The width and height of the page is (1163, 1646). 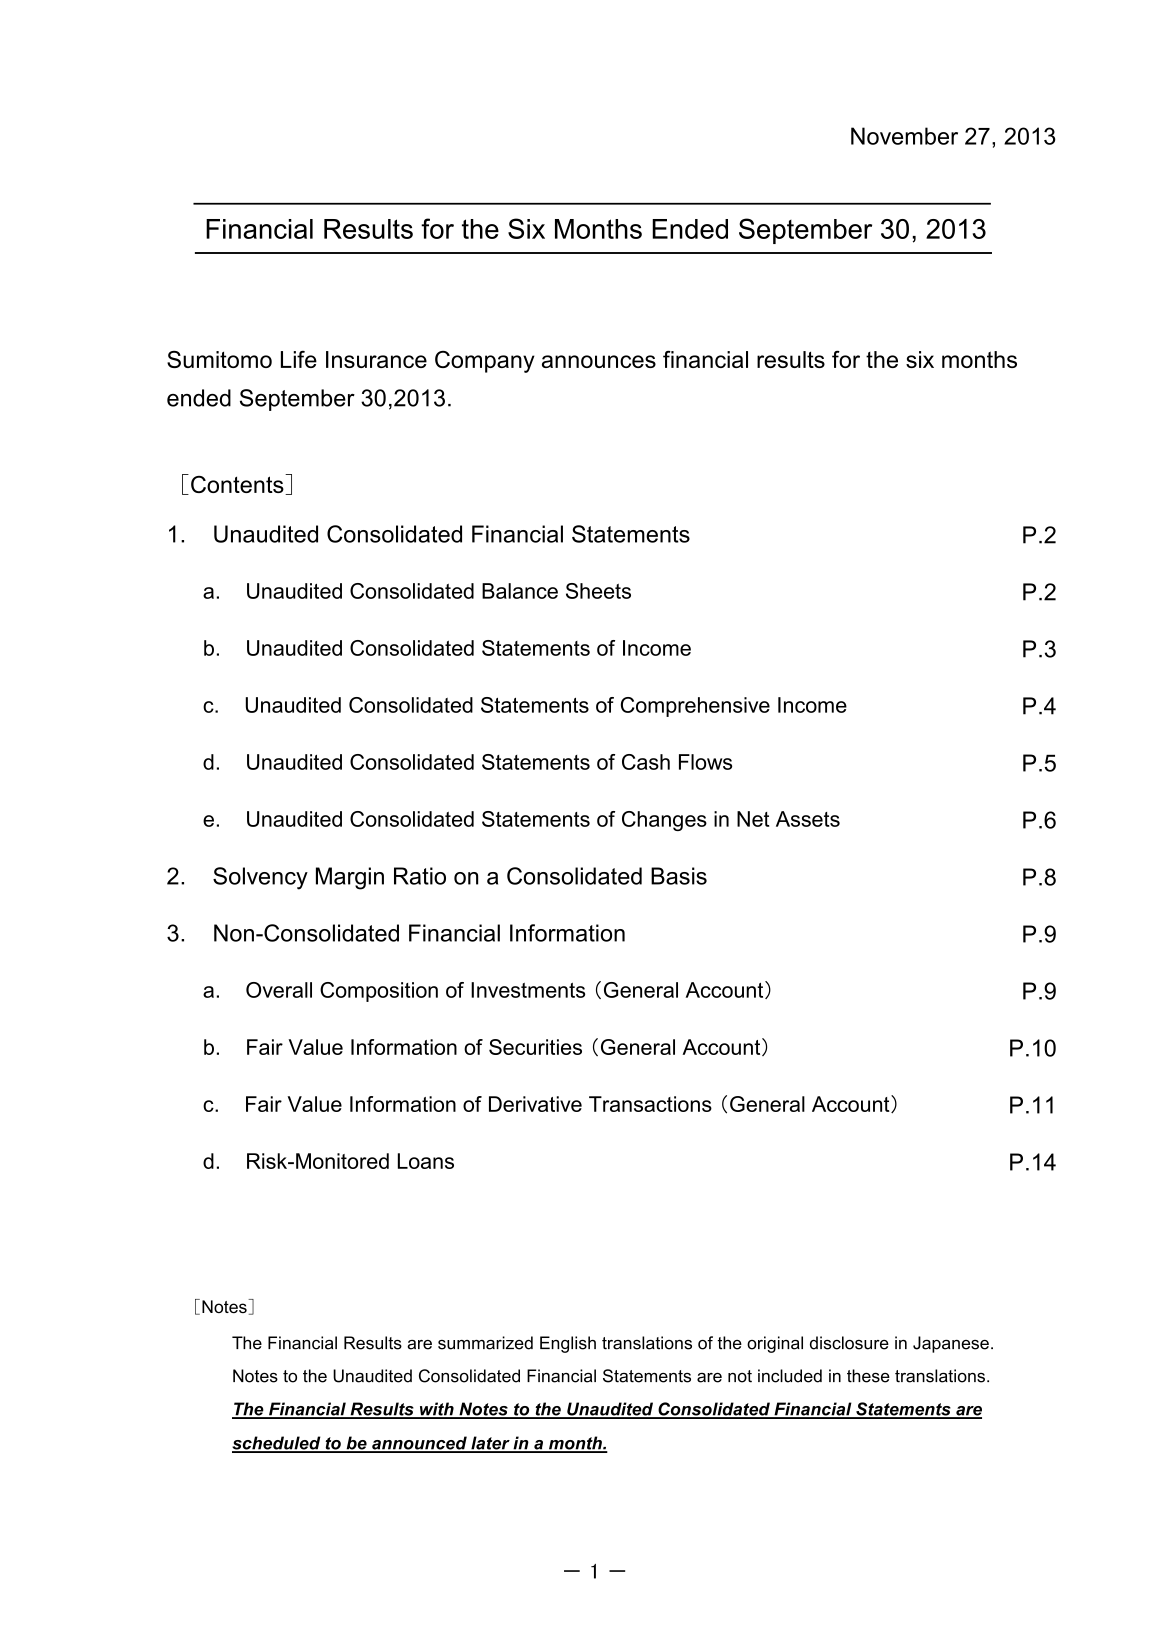 What do you see at coordinates (646, 762) in the page?
I see `Cash` at bounding box center [646, 762].
